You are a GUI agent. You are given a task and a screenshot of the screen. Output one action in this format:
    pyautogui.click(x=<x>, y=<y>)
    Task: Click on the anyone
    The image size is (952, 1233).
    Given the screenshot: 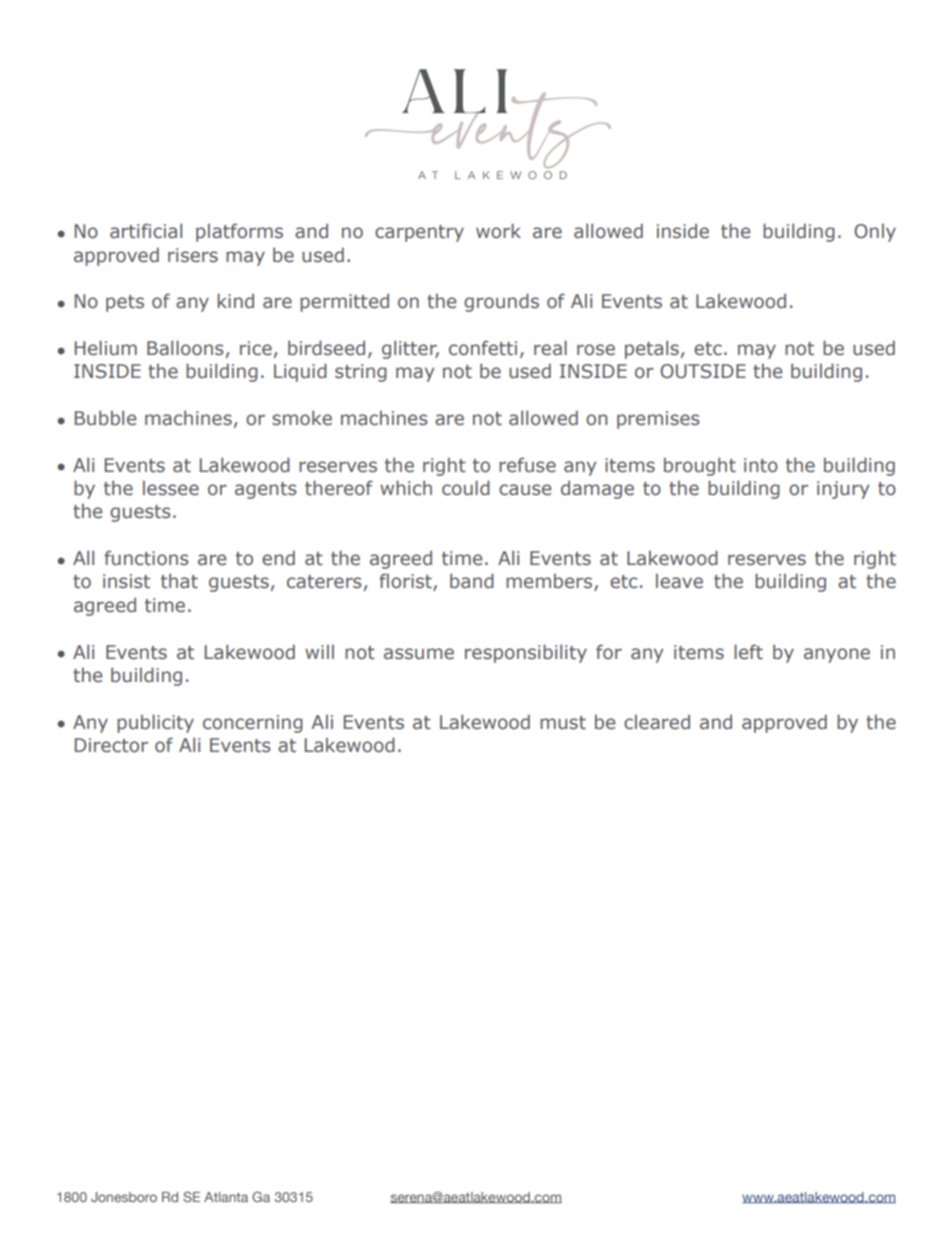 What is the action you would take?
    pyautogui.click(x=837, y=655)
